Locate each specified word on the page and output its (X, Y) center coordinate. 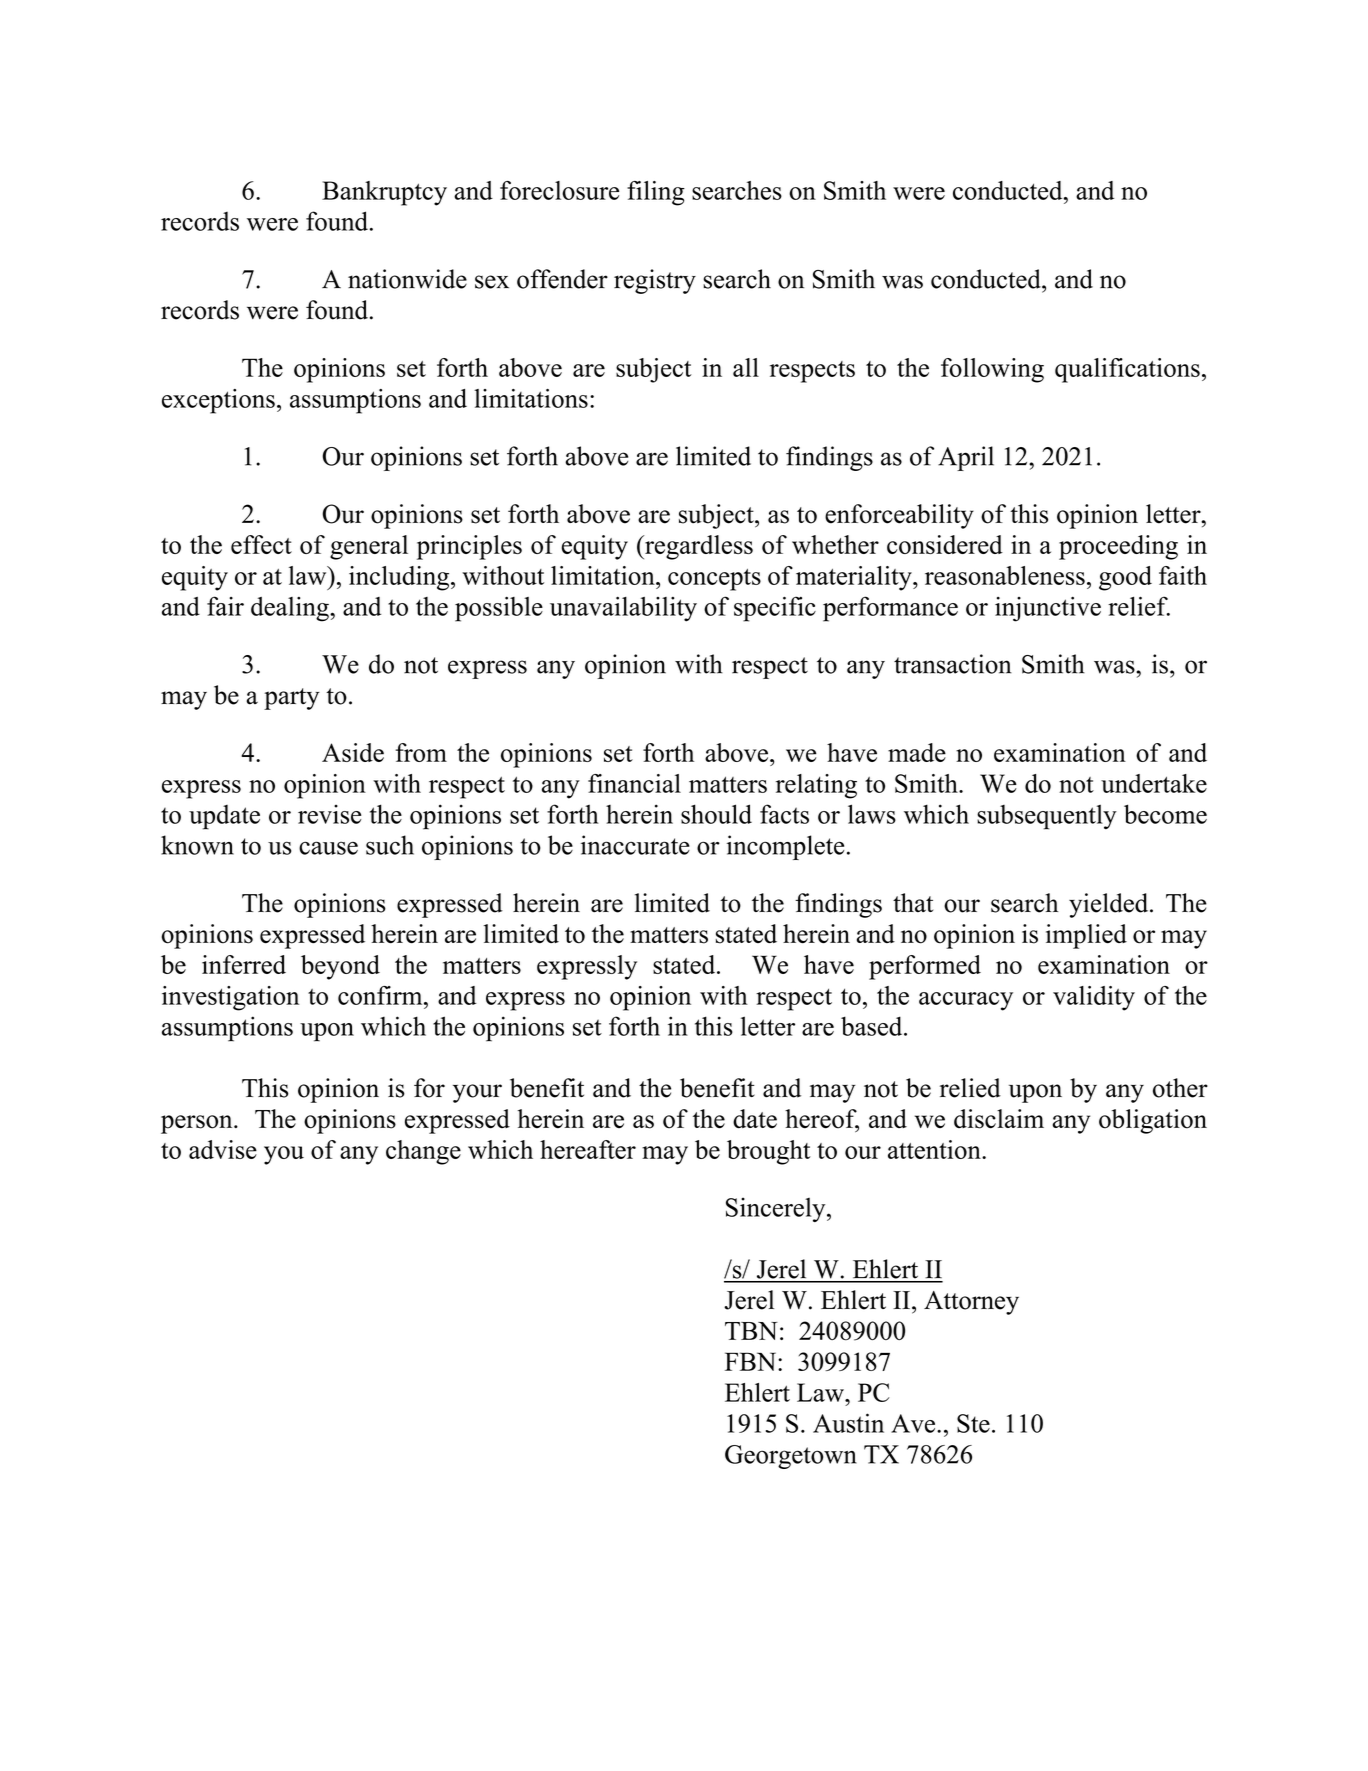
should (716, 814)
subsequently (1047, 817)
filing (656, 193)
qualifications (1127, 370)
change (423, 1152)
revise (329, 814)
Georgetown (791, 1457)
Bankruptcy (384, 193)
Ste (973, 1423)
